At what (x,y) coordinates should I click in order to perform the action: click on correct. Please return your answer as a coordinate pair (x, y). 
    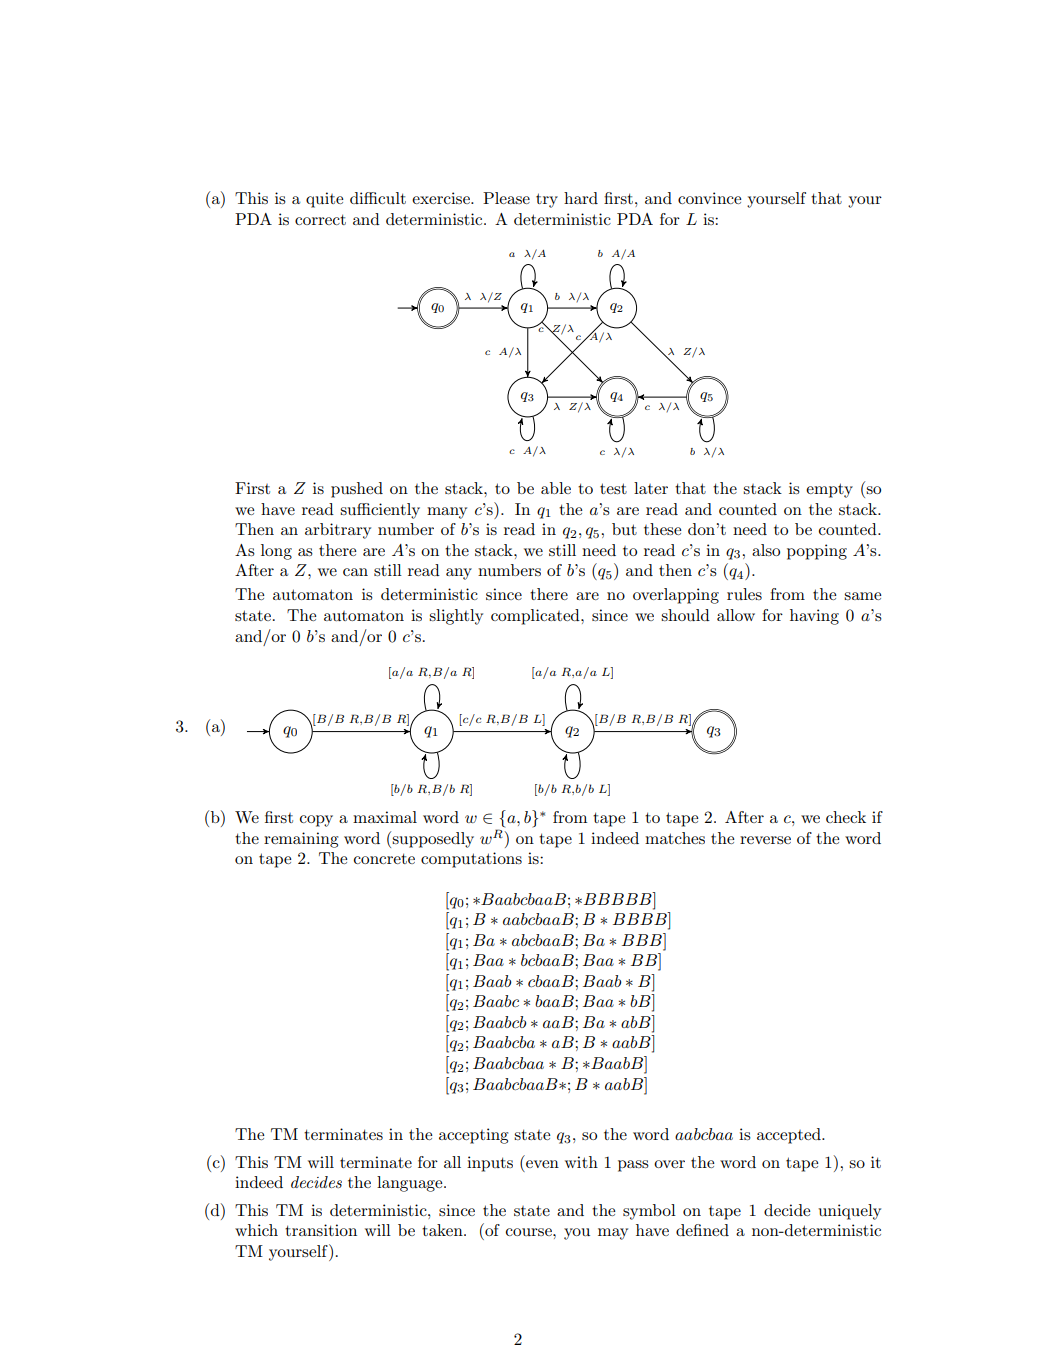
    Looking at the image, I should click on (320, 219).
